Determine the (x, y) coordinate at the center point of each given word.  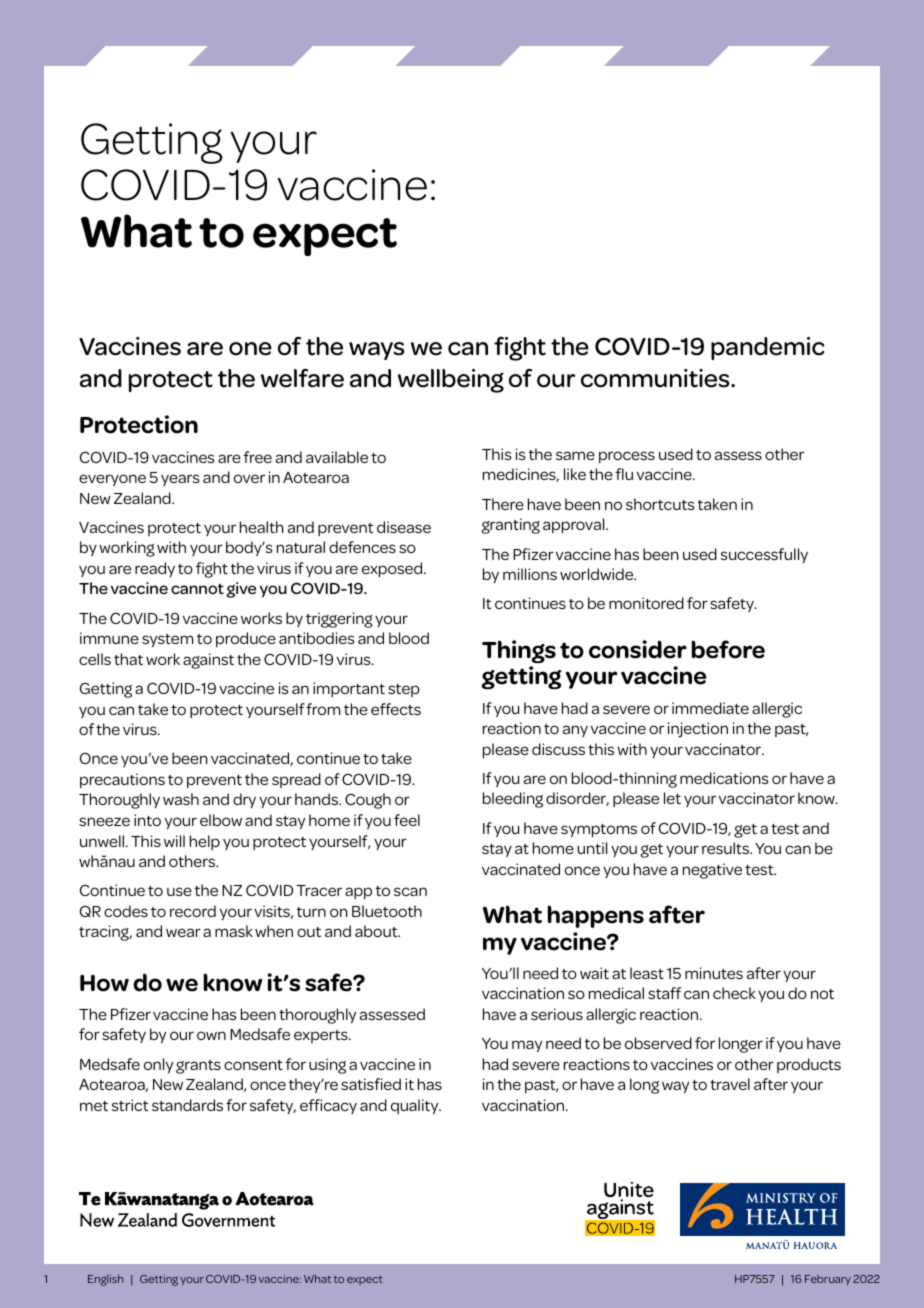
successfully (764, 555)
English (105, 1280)
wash (181, 799)
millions (530, 574)
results (727, 848)
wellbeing (451, 381)
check (734, 993)
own (211, 1035)
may (527, 1046)
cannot (197, 589)
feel (407, 820)
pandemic (768, 348)
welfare (302, 378)
